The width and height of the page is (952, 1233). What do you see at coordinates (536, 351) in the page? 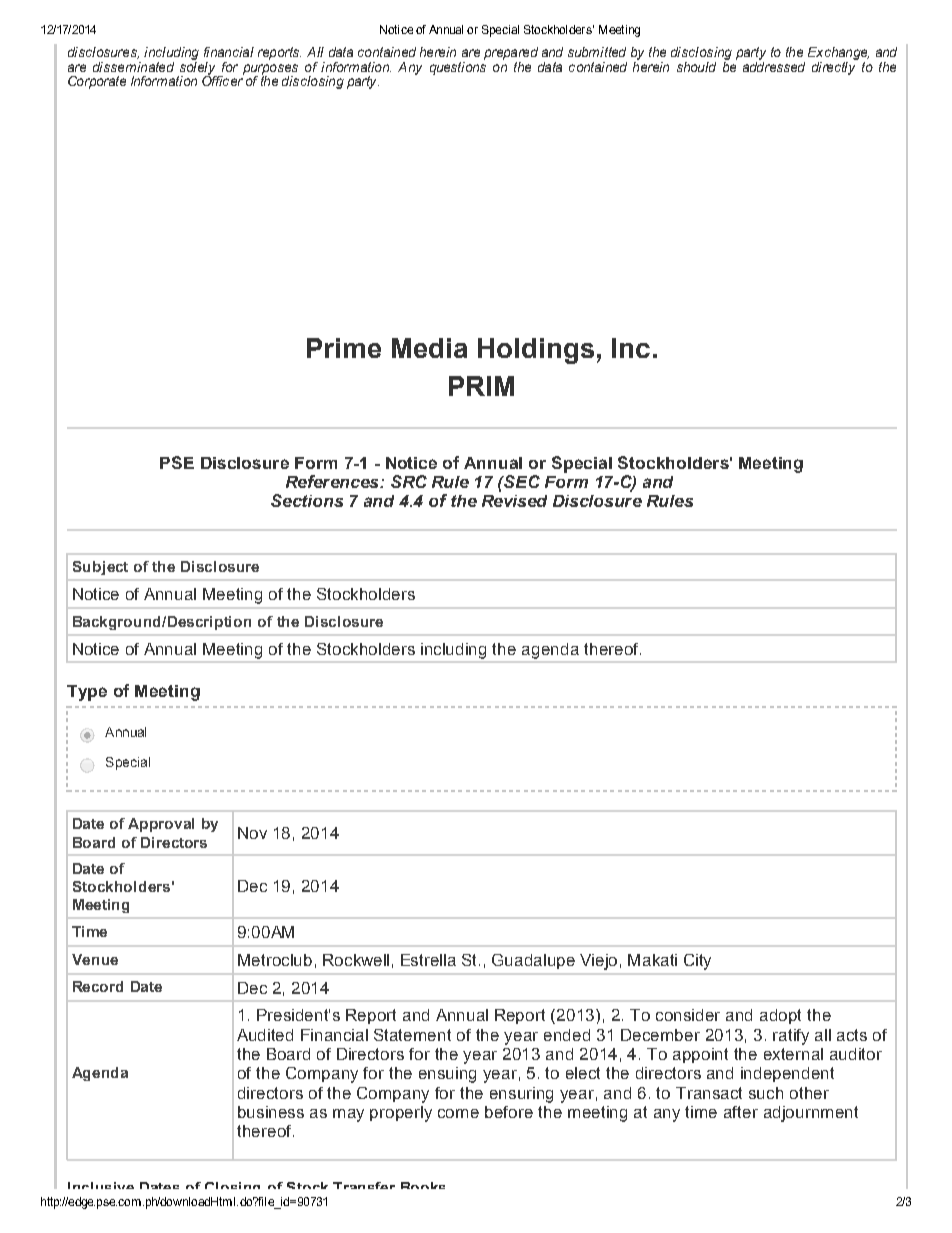
I see `Holdings` at bounding box center [536, 351].
